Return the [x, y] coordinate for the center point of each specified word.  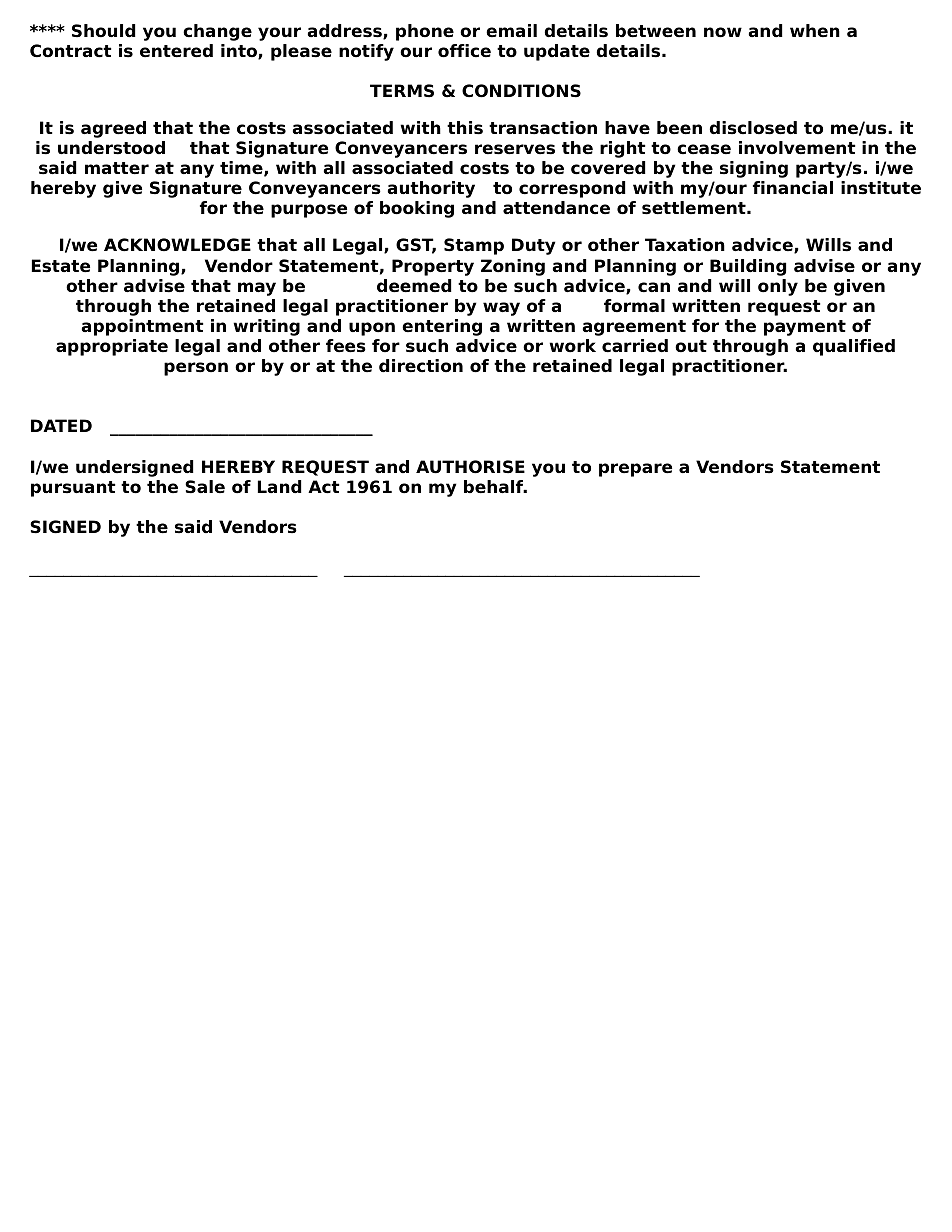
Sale [205, 487]
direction [421, 366]
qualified [854, 347]
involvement [797, 148]
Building [748, 267]
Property [433, 267]
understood [111, 148]
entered [176, 51]
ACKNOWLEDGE [177, 245]
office [464, 51]
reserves [515, 149]
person [196, 369]
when [815, 31]
